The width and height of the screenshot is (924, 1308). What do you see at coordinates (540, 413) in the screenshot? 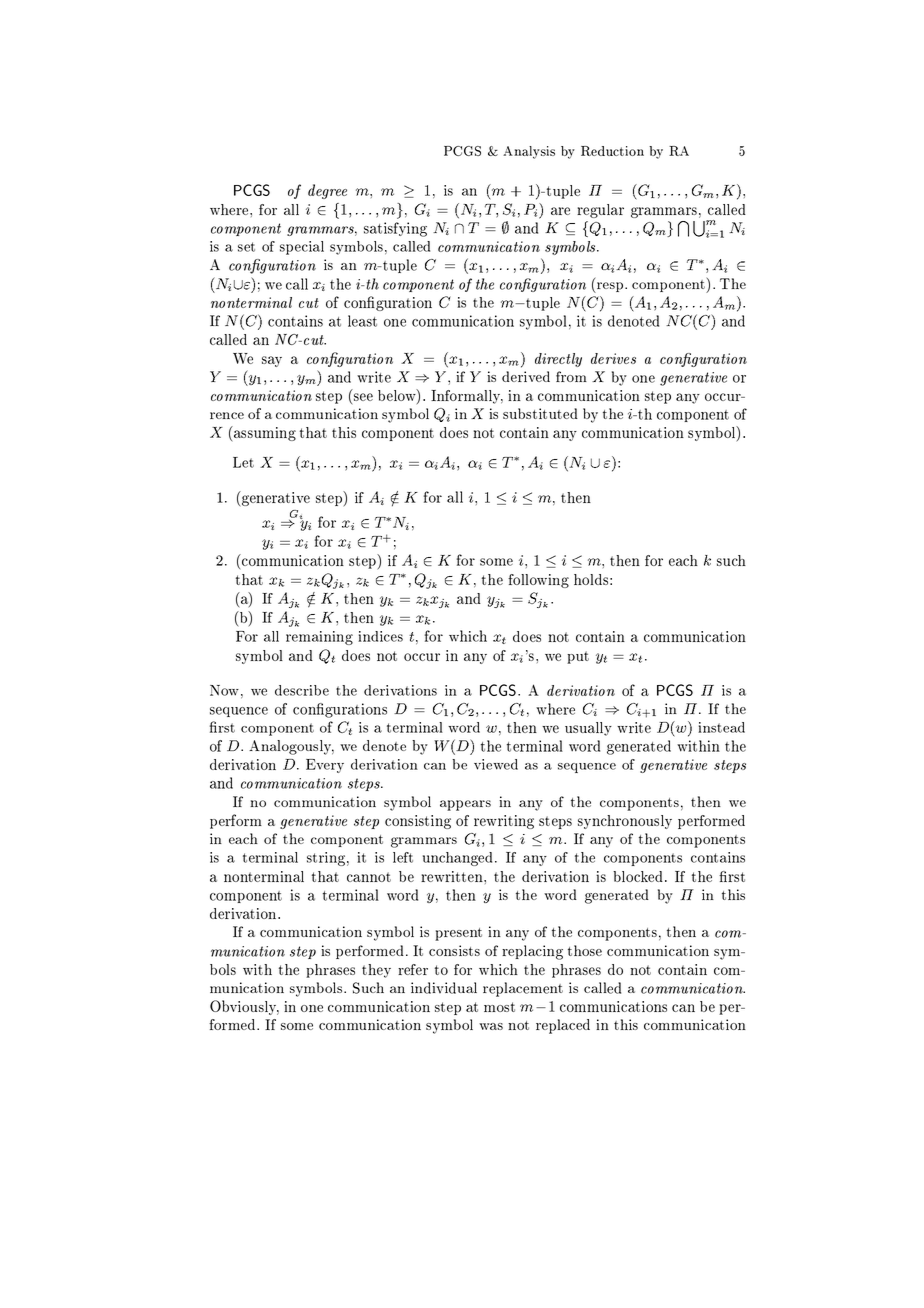
I see `substituted` at bounding box center [540, 413].
